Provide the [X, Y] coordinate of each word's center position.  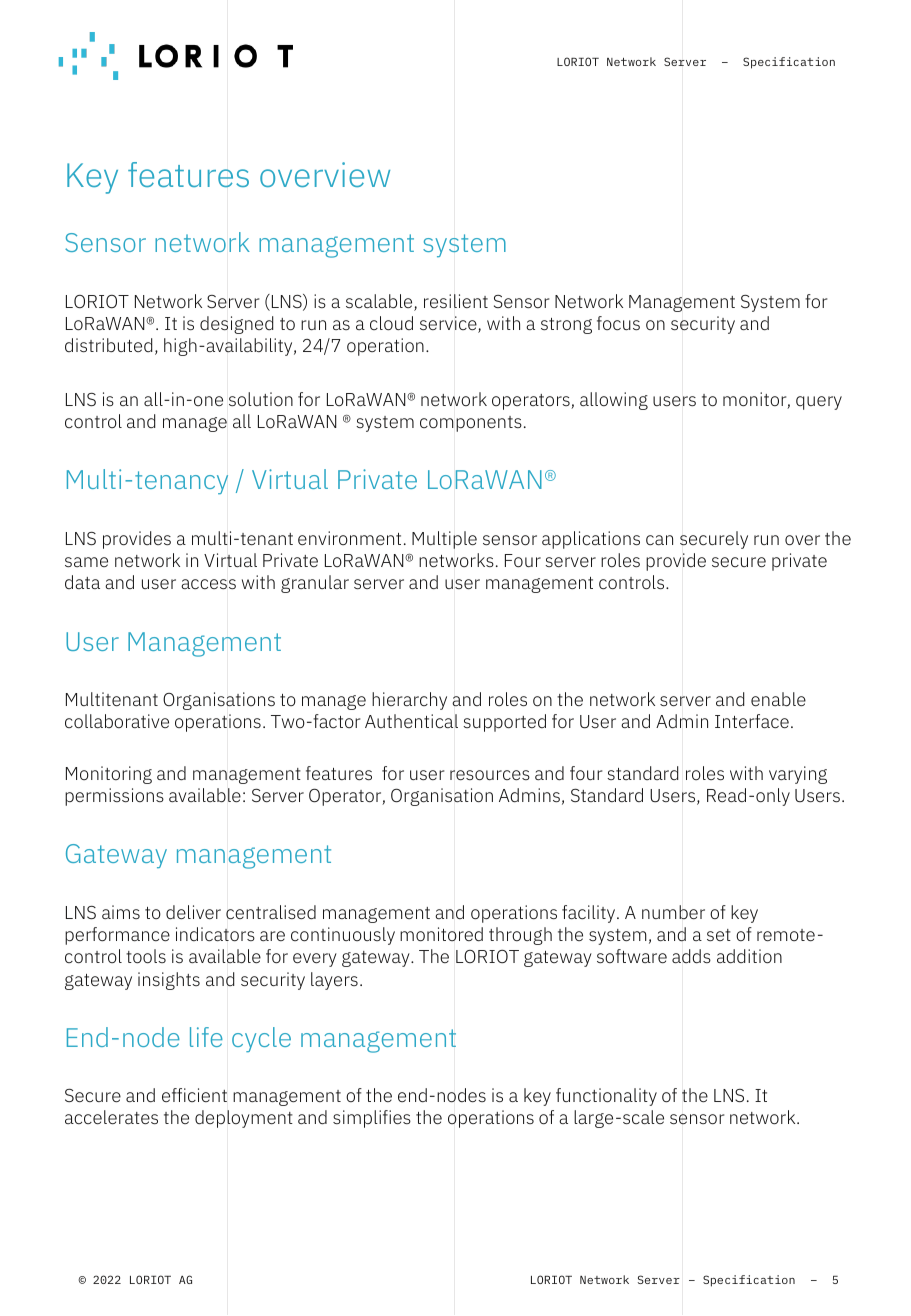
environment [349, 538]
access [208, 584]
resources [490, 775]
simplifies [372, 1119]
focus [618, 323]
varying [798, 775]
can [659, 540]
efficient [194, 1095]
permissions [114, 797]
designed [236, 325]
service [449, 324]
